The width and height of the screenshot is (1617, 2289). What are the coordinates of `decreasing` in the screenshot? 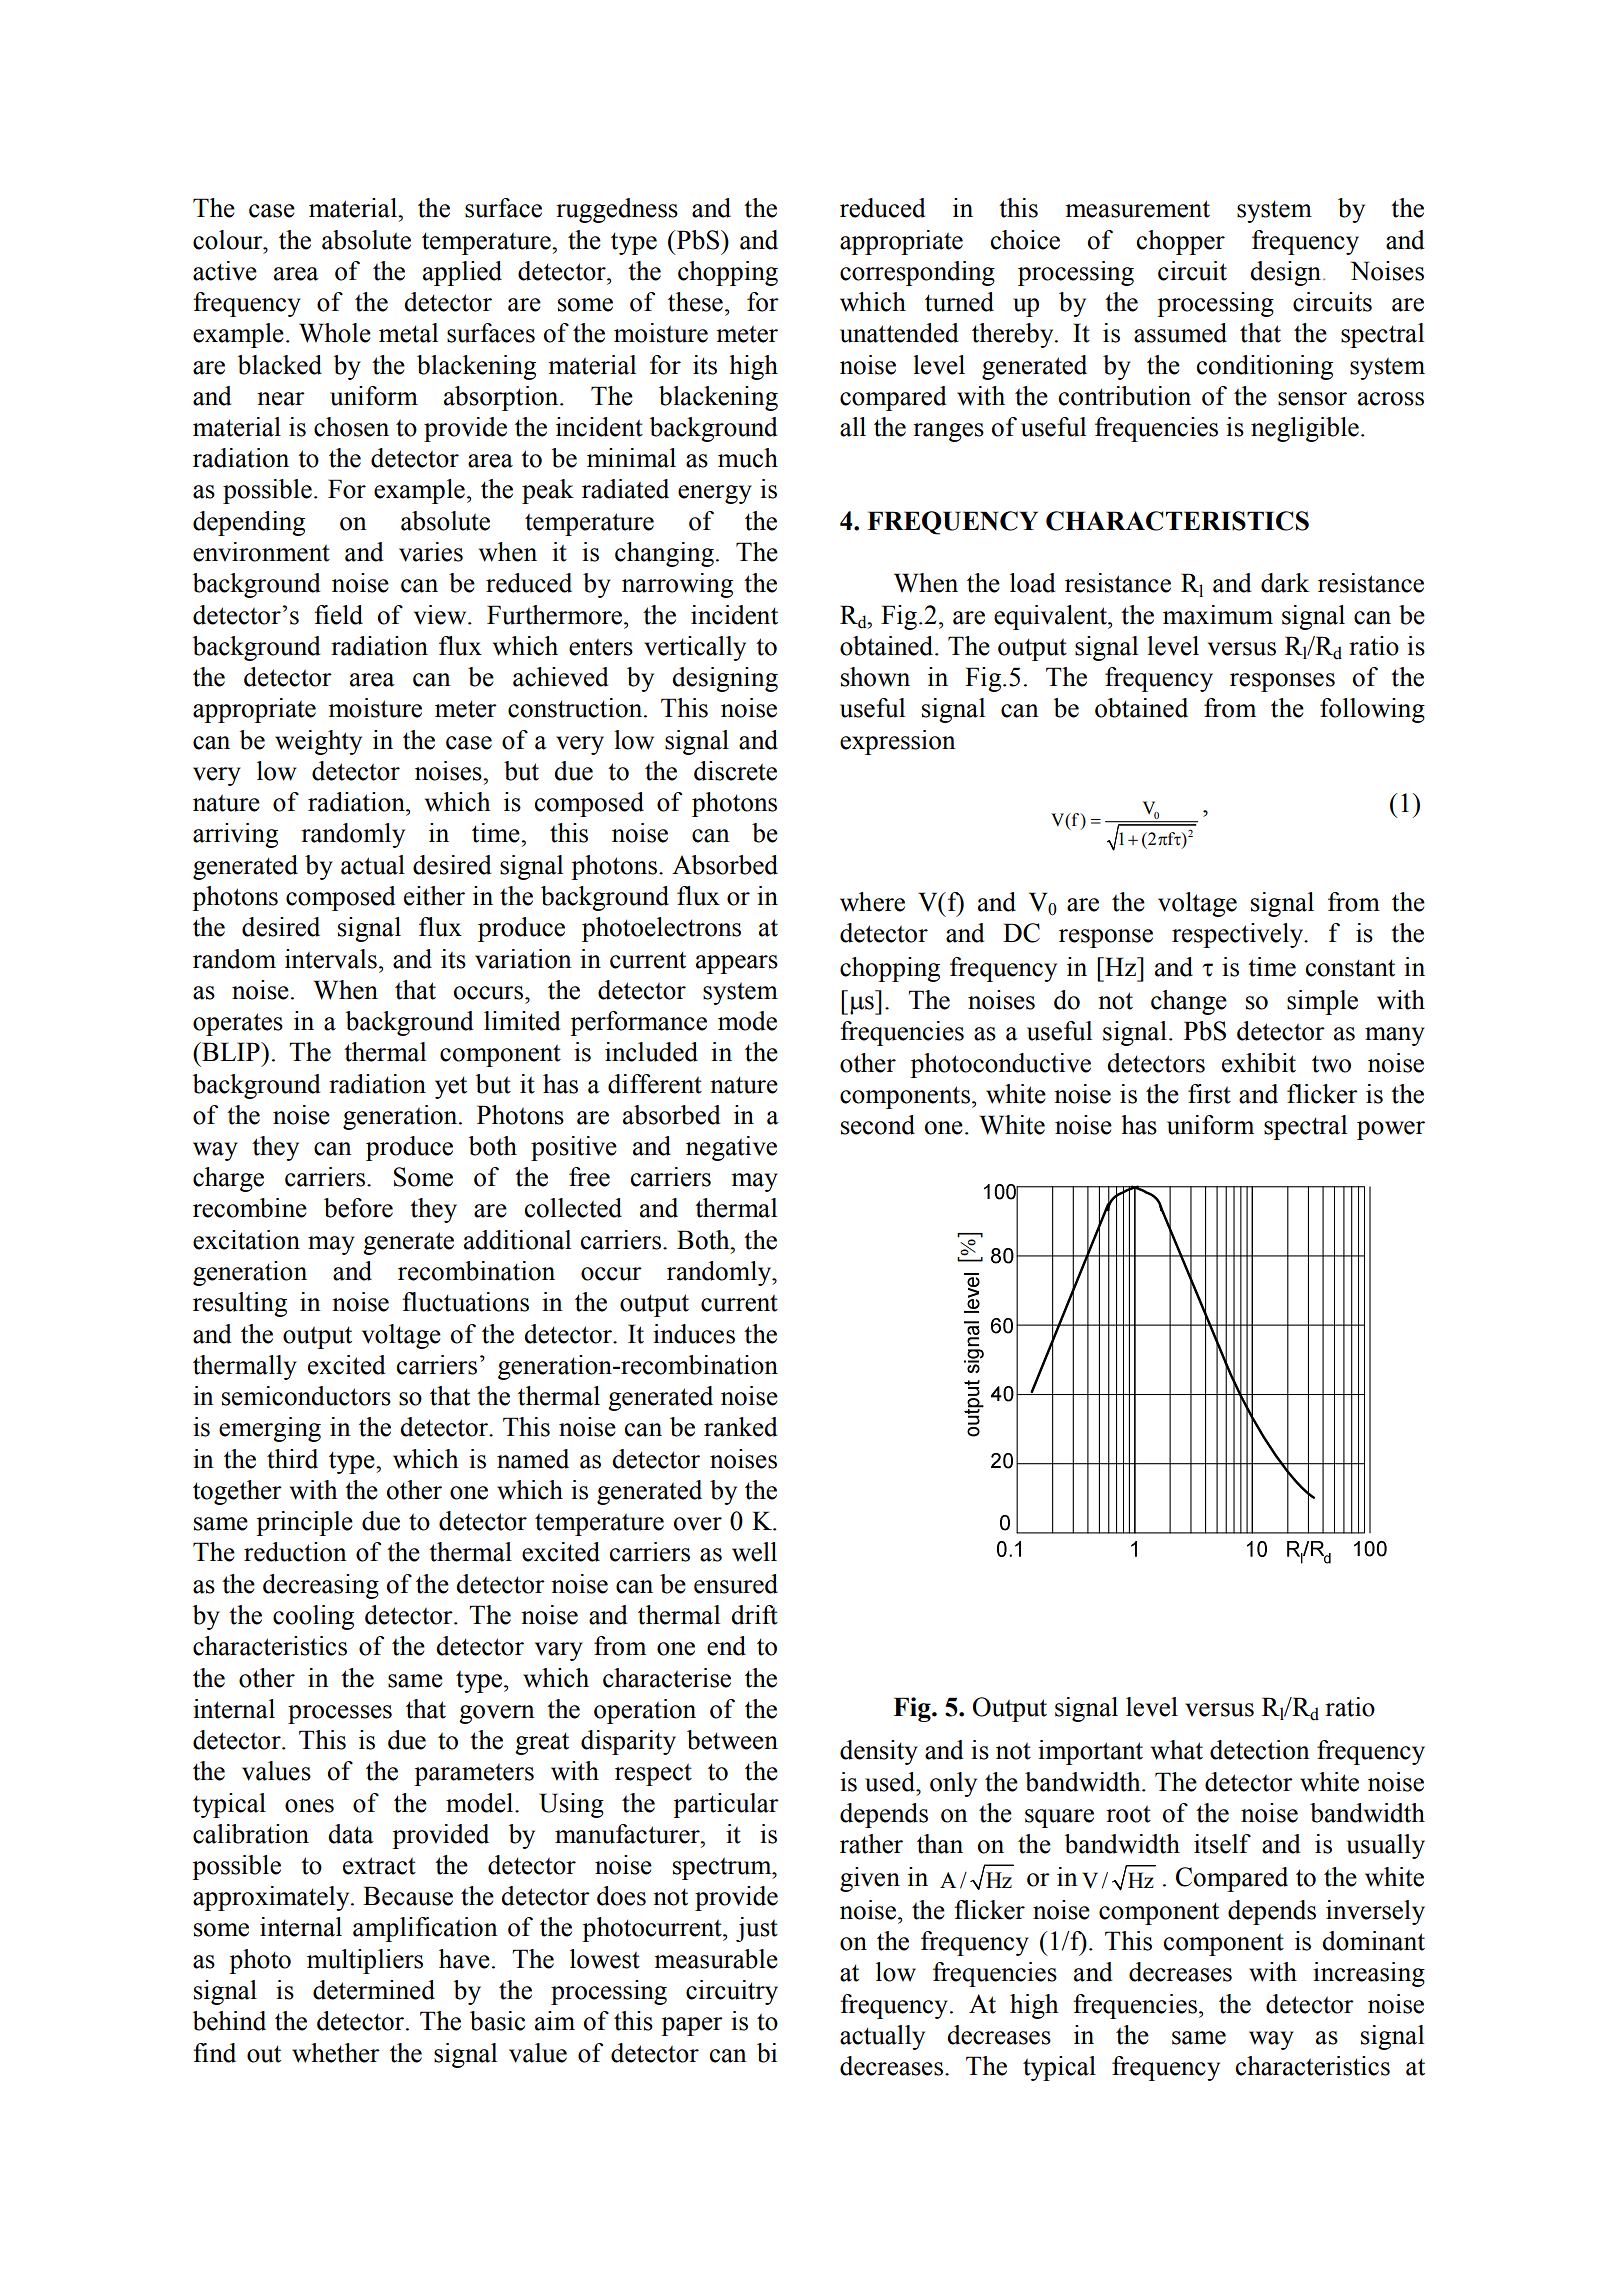 It's located at (321, 1586).
